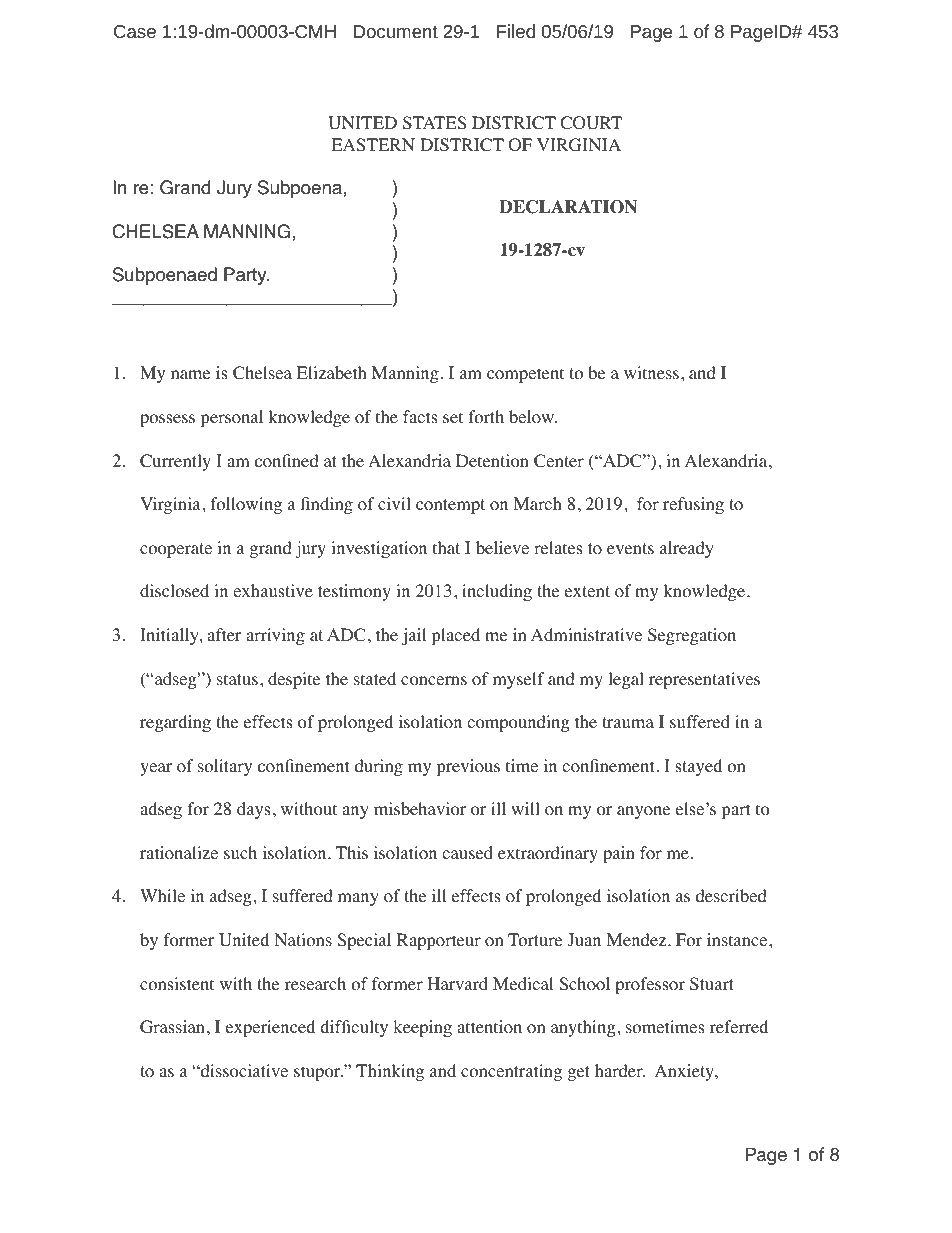  Describe the element at coordinates (687, 549) in the page. I see `already` at that location.
